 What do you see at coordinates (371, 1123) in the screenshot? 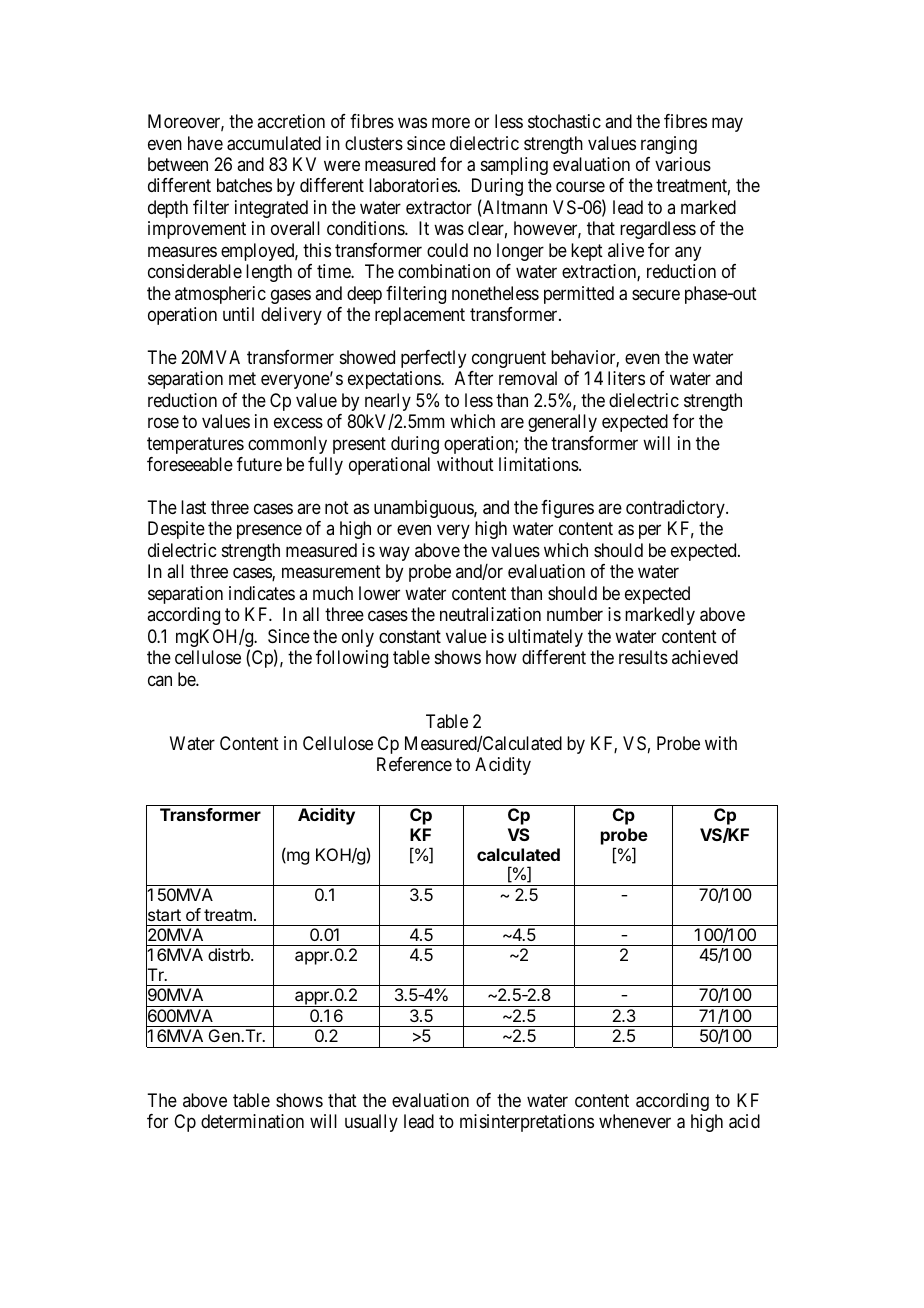
I see `usually` at bounding box center [371, 1123].
